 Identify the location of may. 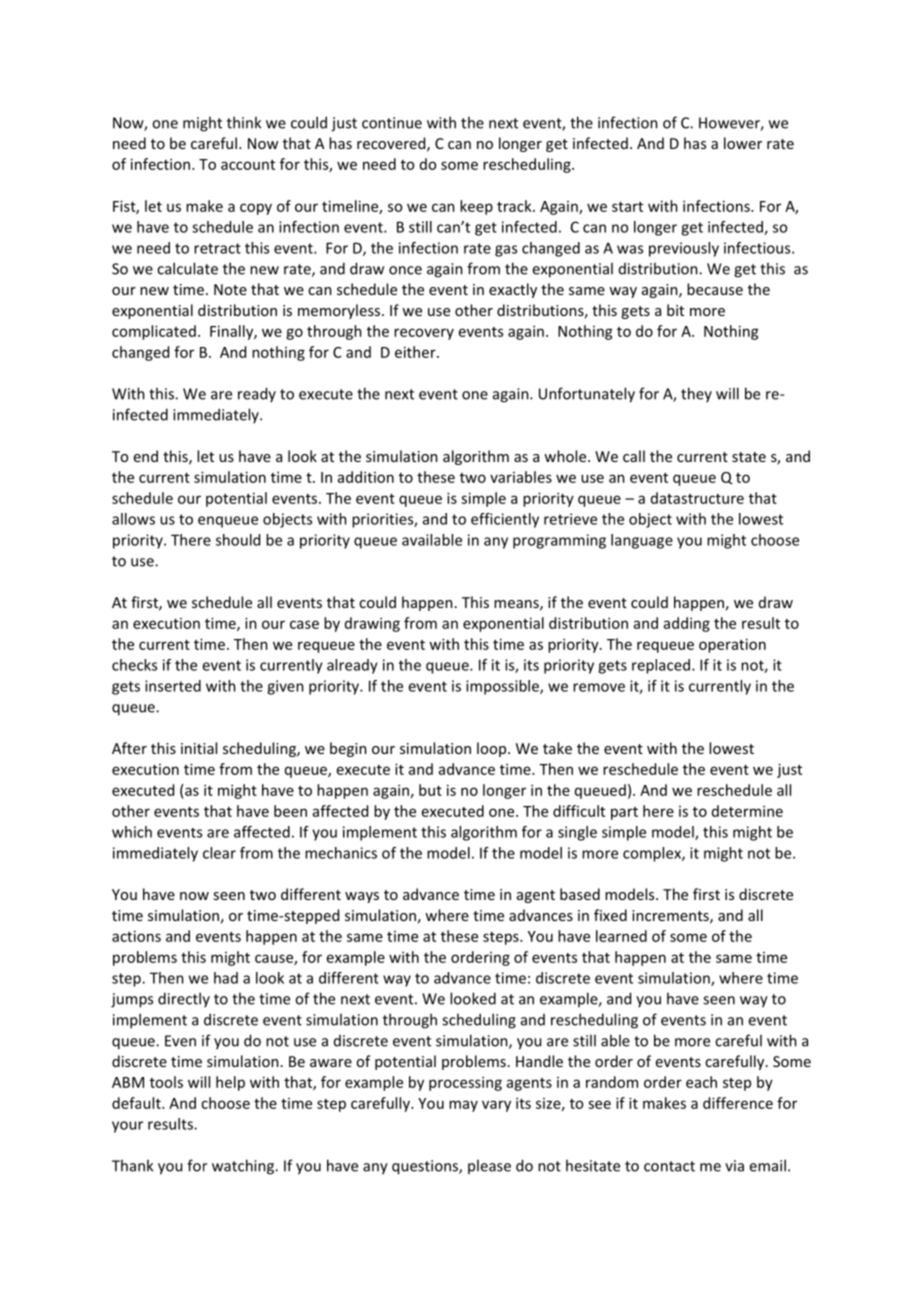
(463, 1106).
